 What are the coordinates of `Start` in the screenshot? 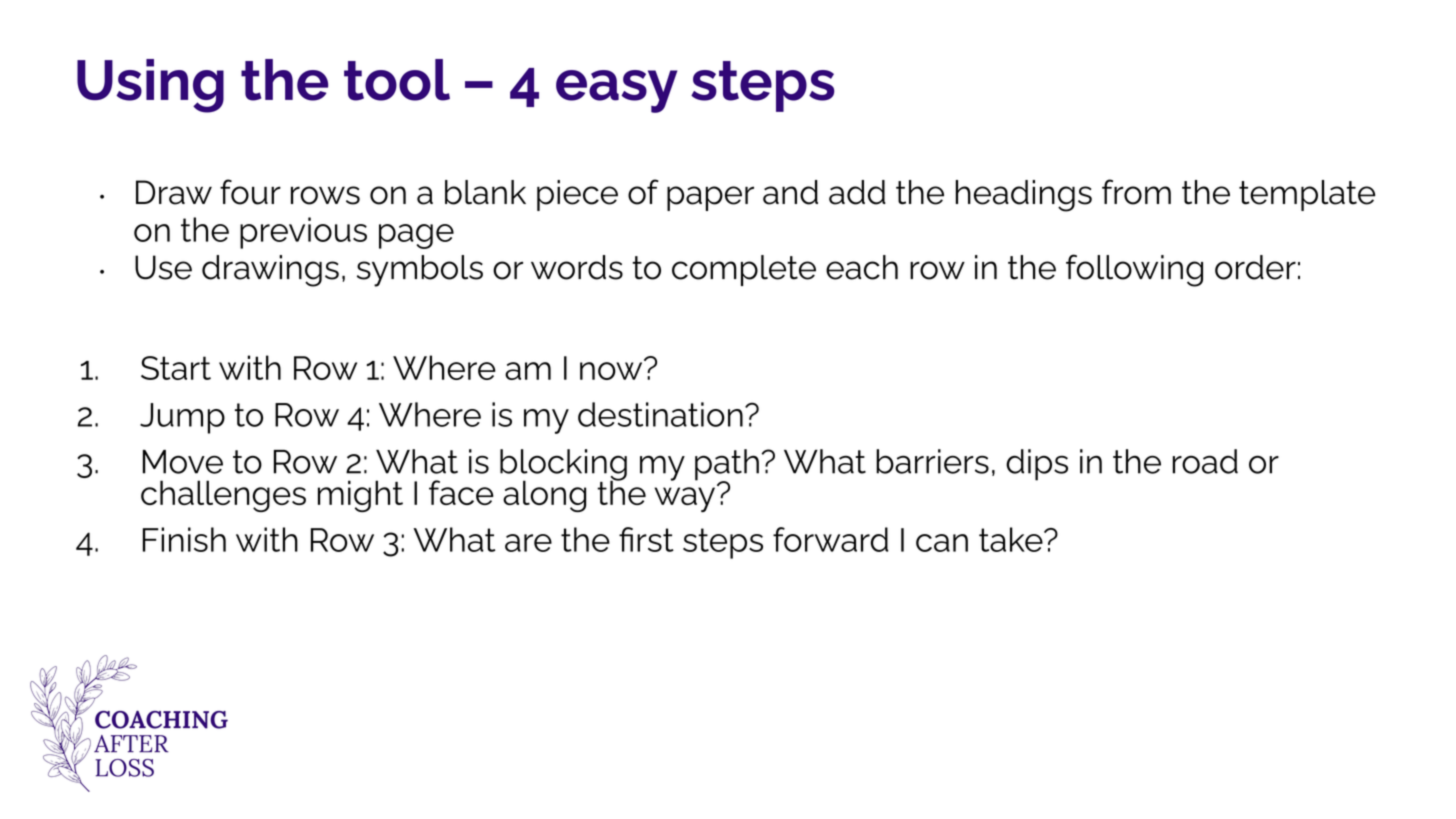 It's located at (176, 368).
